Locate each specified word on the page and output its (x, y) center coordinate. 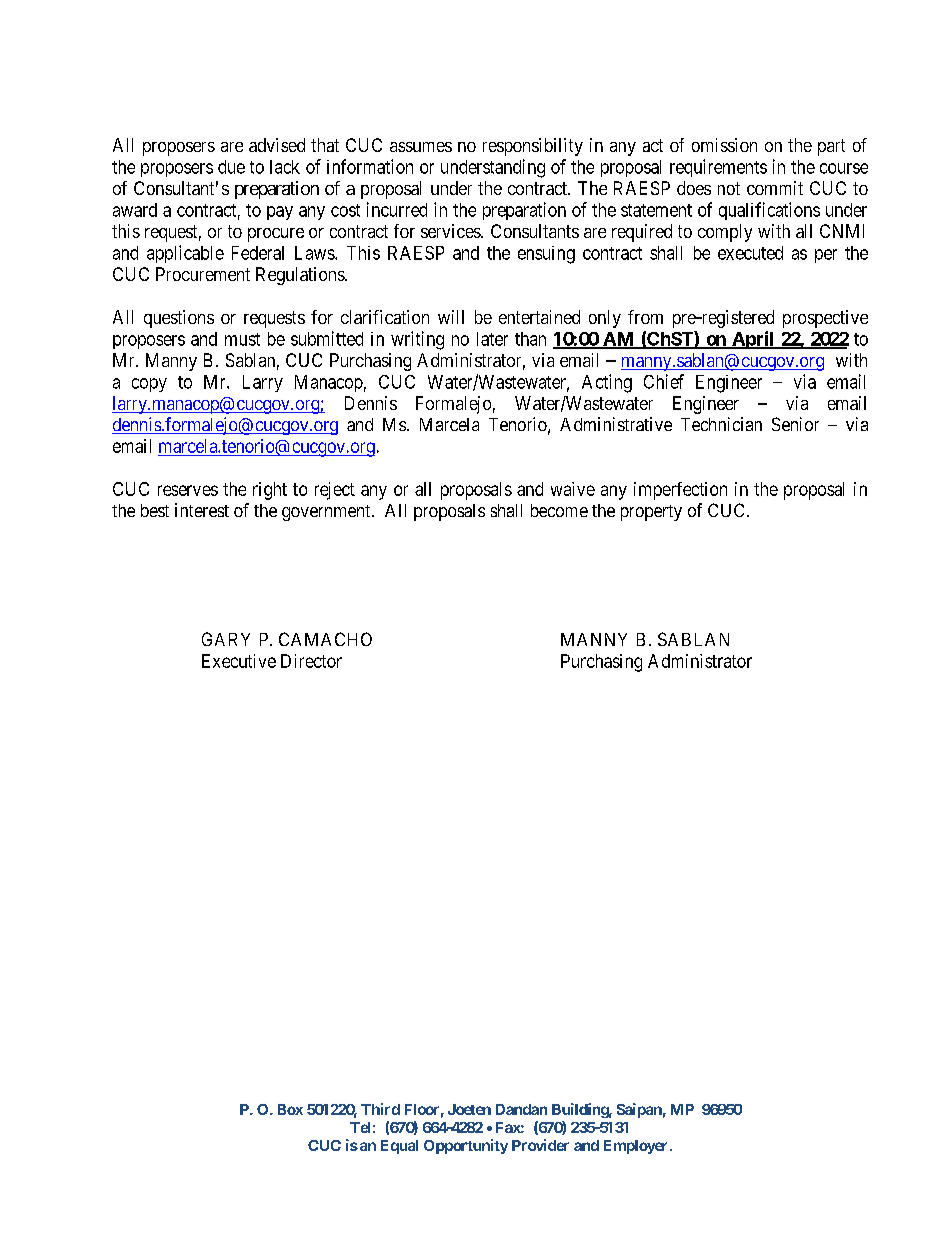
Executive (239, 661)
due (231, 167)
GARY (226, 639)
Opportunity (466, 1146)
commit (775, 188)
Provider (540, 1145)
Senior (795, 424)
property (651, 513)
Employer (637, 1147)
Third (380, 1109)
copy (149, 385)
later (492, 339)
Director (311, 661)
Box (290, 1109)
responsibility (533, 147)
